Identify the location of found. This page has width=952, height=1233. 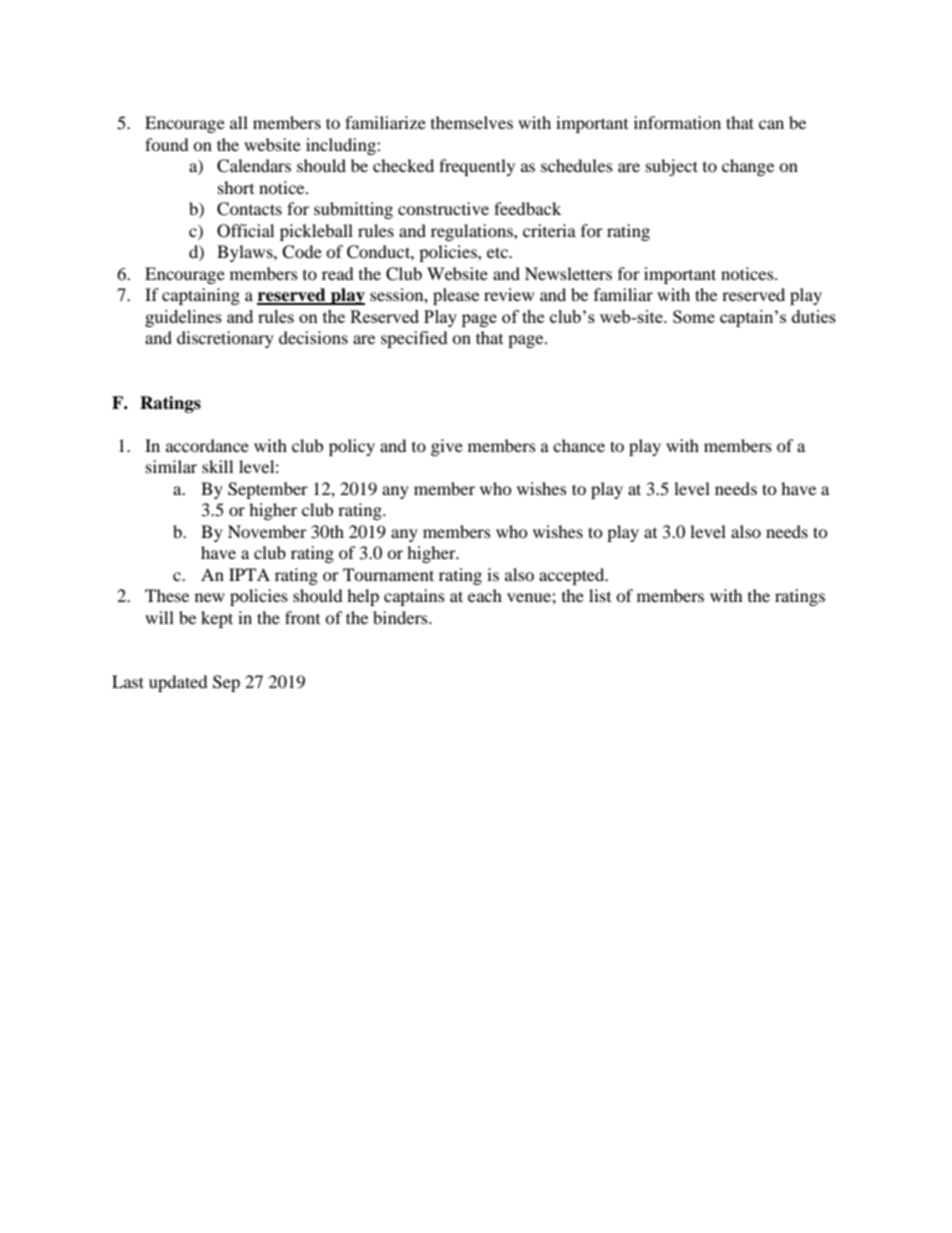
(167, 144).
